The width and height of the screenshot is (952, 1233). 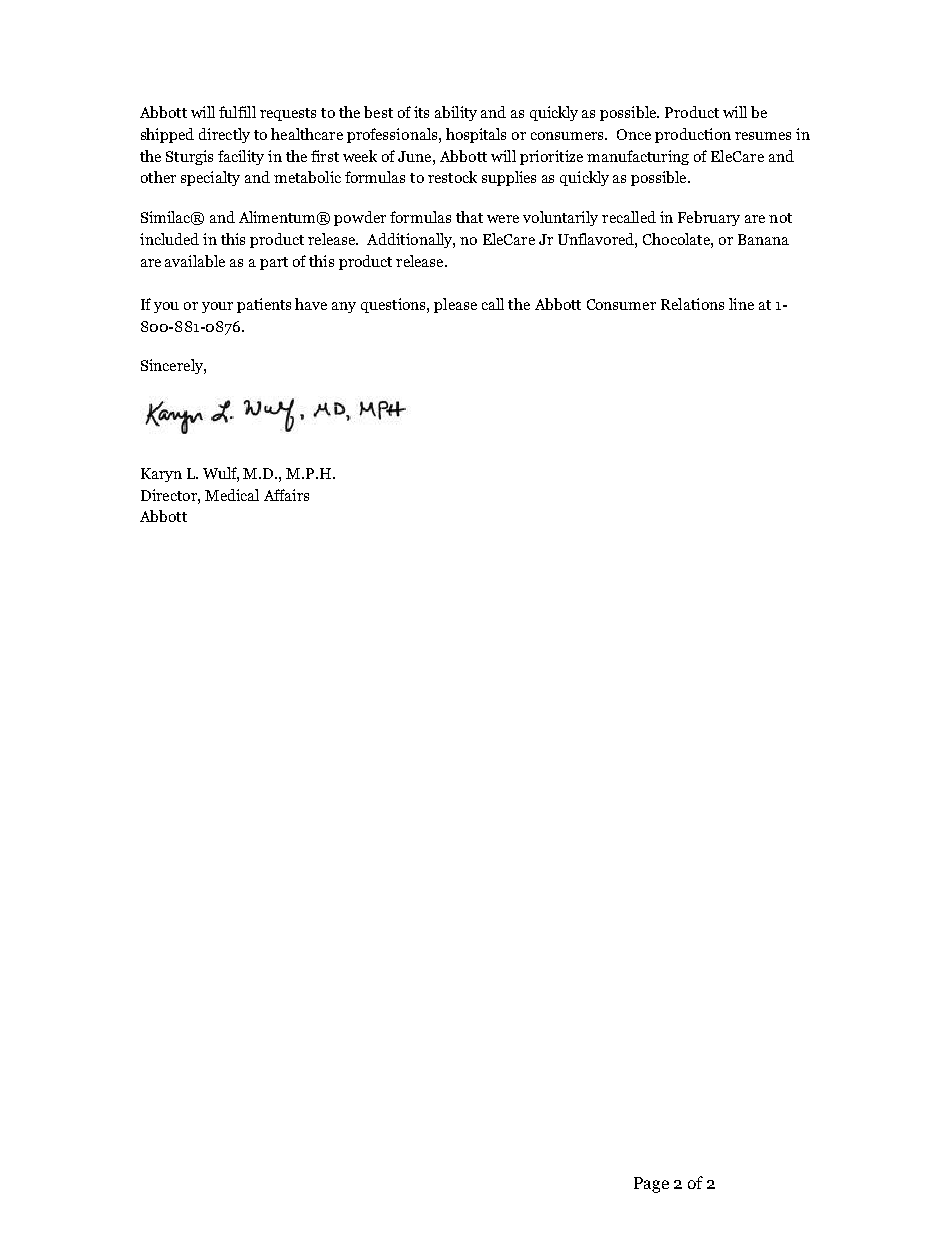 What do you see at coordinates (692, 304) in the screenshot?
I see `Relations` at bounding box center [692, 304].
